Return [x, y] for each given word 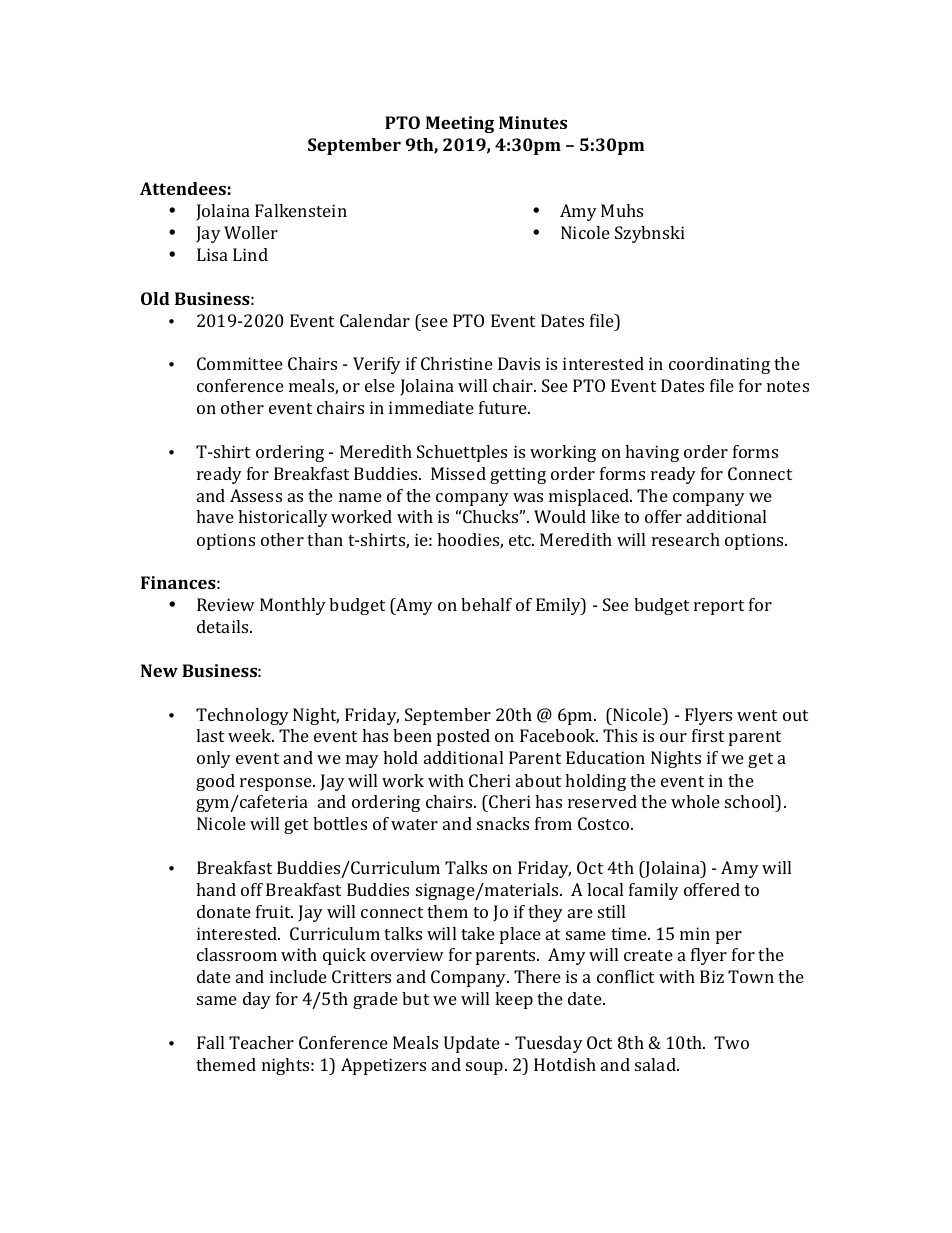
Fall [210, 1042]
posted [463, 737]
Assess [256, 495]
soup [486, 1068]
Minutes [533, 122]
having [652, 453]
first [708, 735]
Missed [458, 473]
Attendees [183, 188]
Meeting [460, 124]
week [251, 735]
